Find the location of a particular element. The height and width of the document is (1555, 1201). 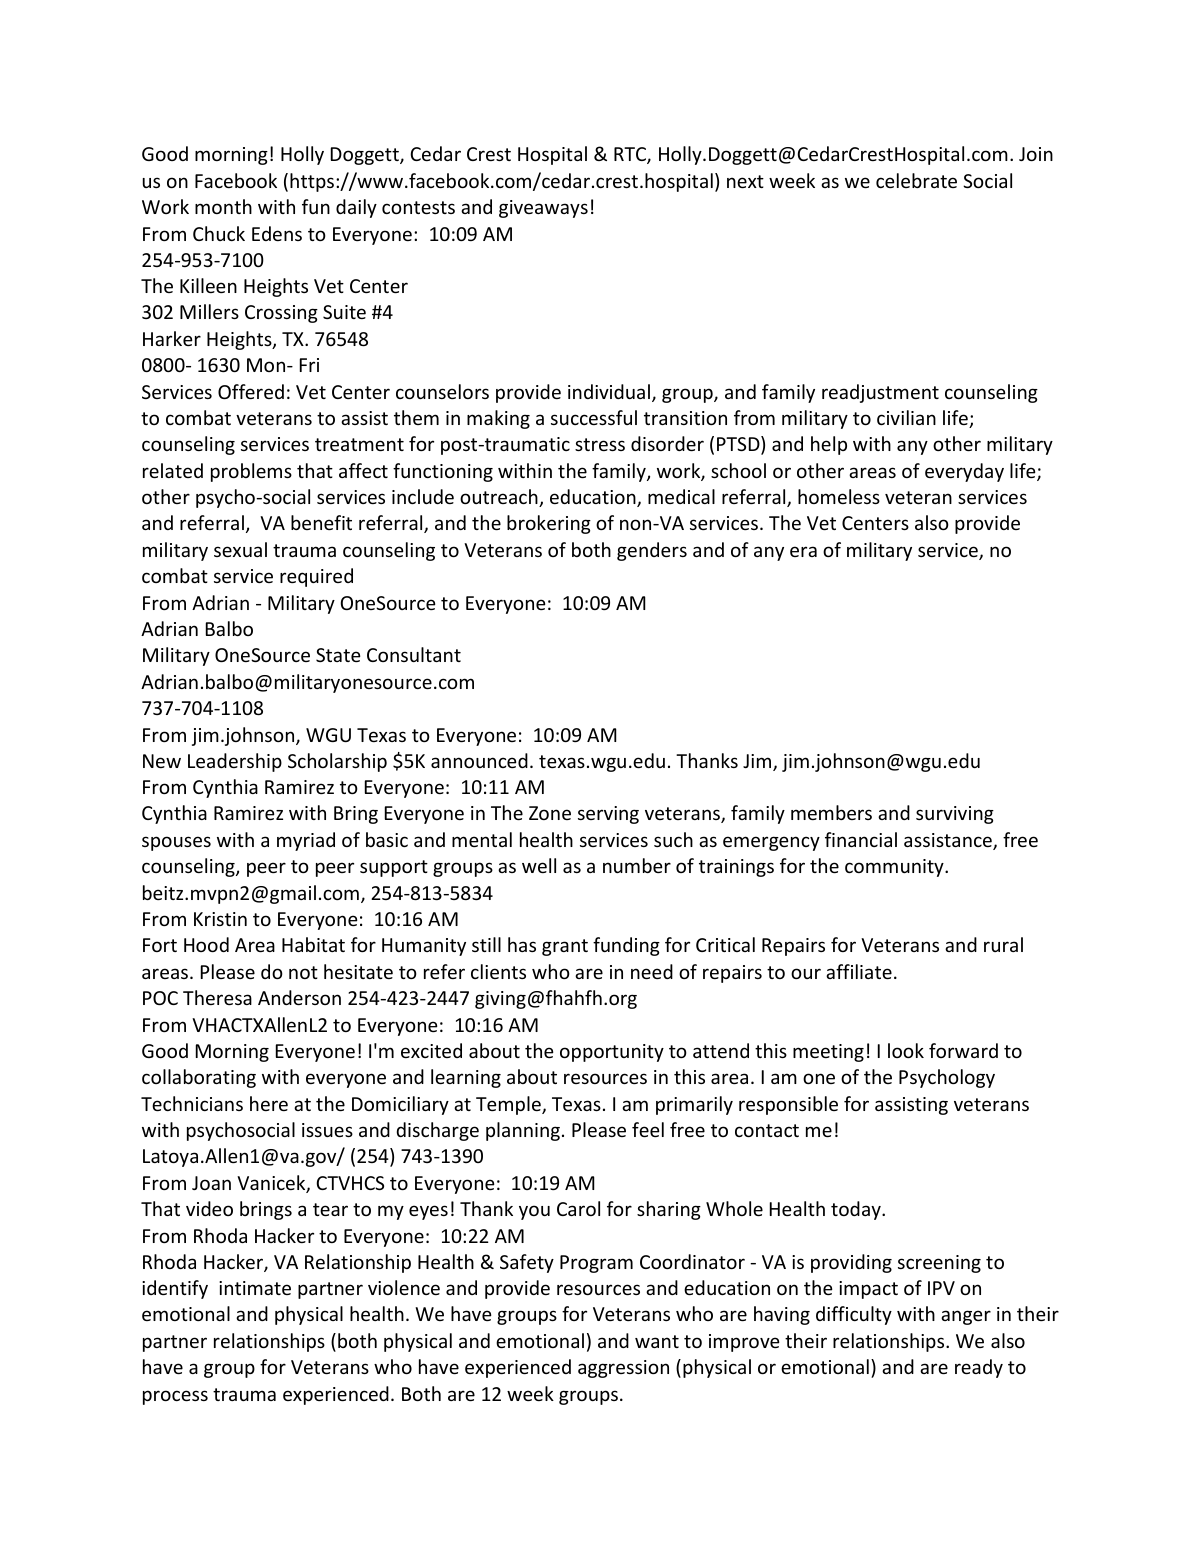

genders is located at coordinates (652, 551).
